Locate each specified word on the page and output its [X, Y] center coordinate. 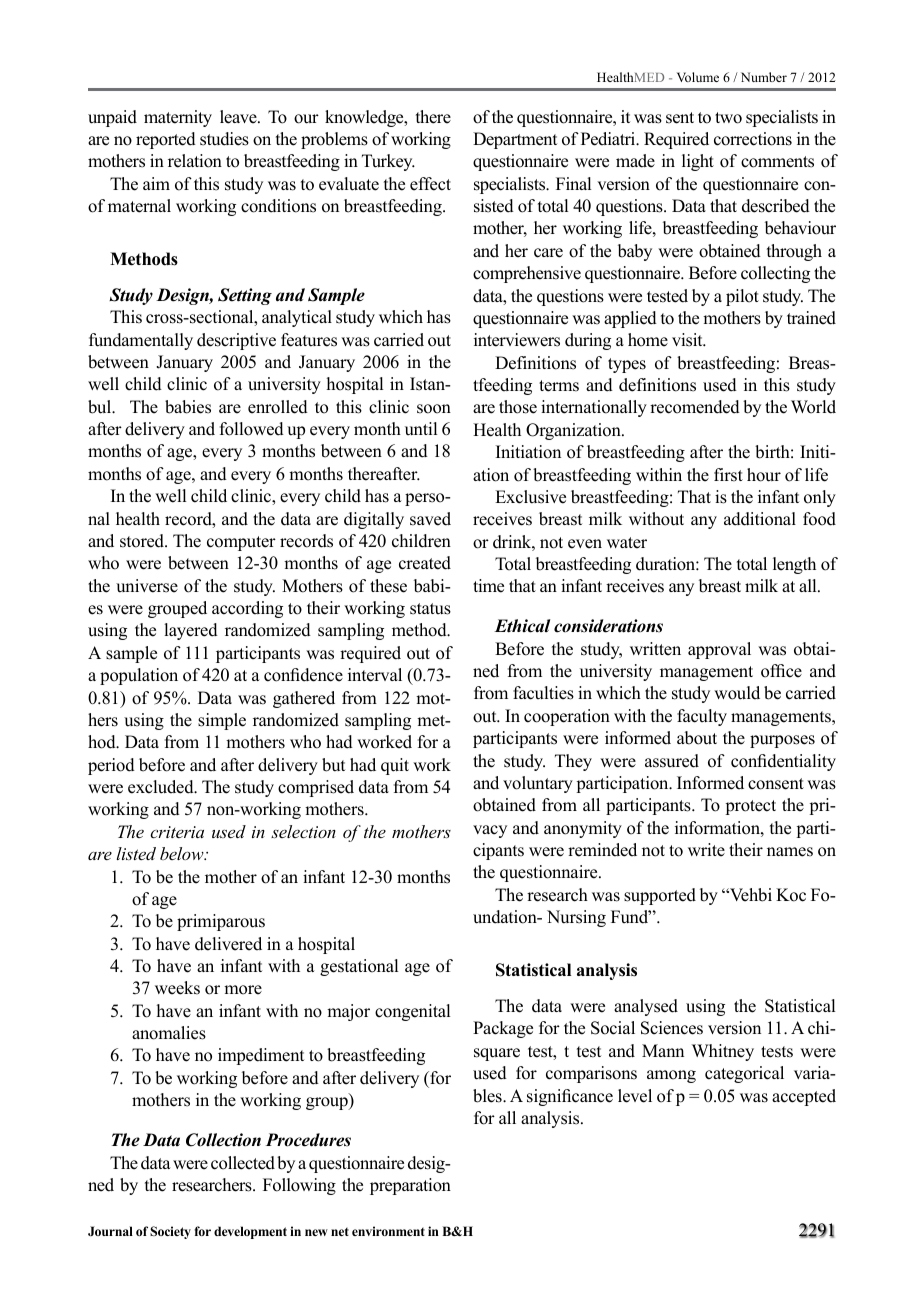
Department [515, 140]
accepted [804, 1097]
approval [719, 650]
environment [388, 1231]
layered [191, 631]
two [728, 118]
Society [170, 1232]
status [430, 609]
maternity [178, 118]
